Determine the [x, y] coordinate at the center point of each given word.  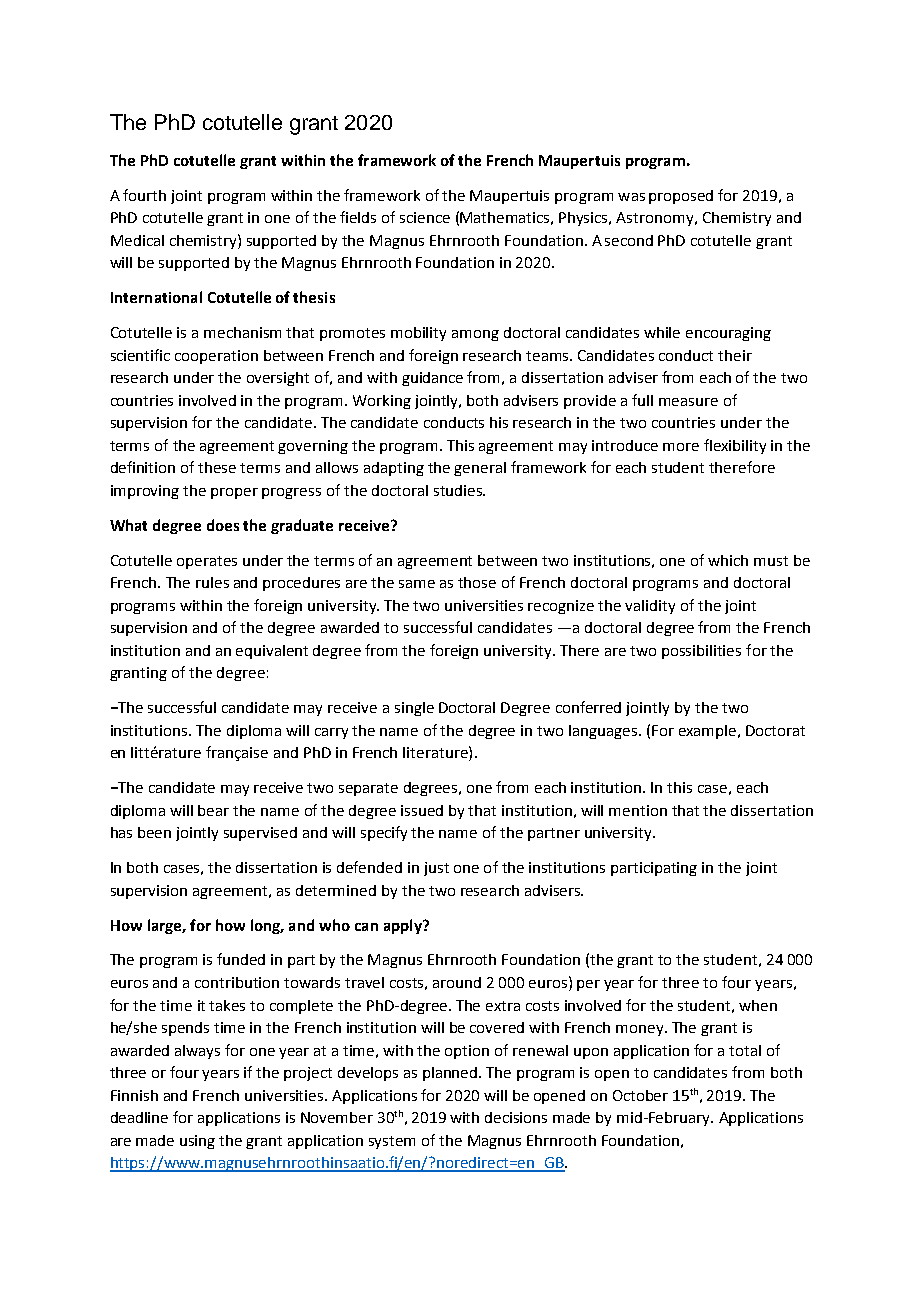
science [425, 217]
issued [422, 810]
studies [459, 490]
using [197, 1142]
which [728, 560]
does [223, 525]
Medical [137, 240]
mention [638, 810]
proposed [681, 197]
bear [213, 810]
